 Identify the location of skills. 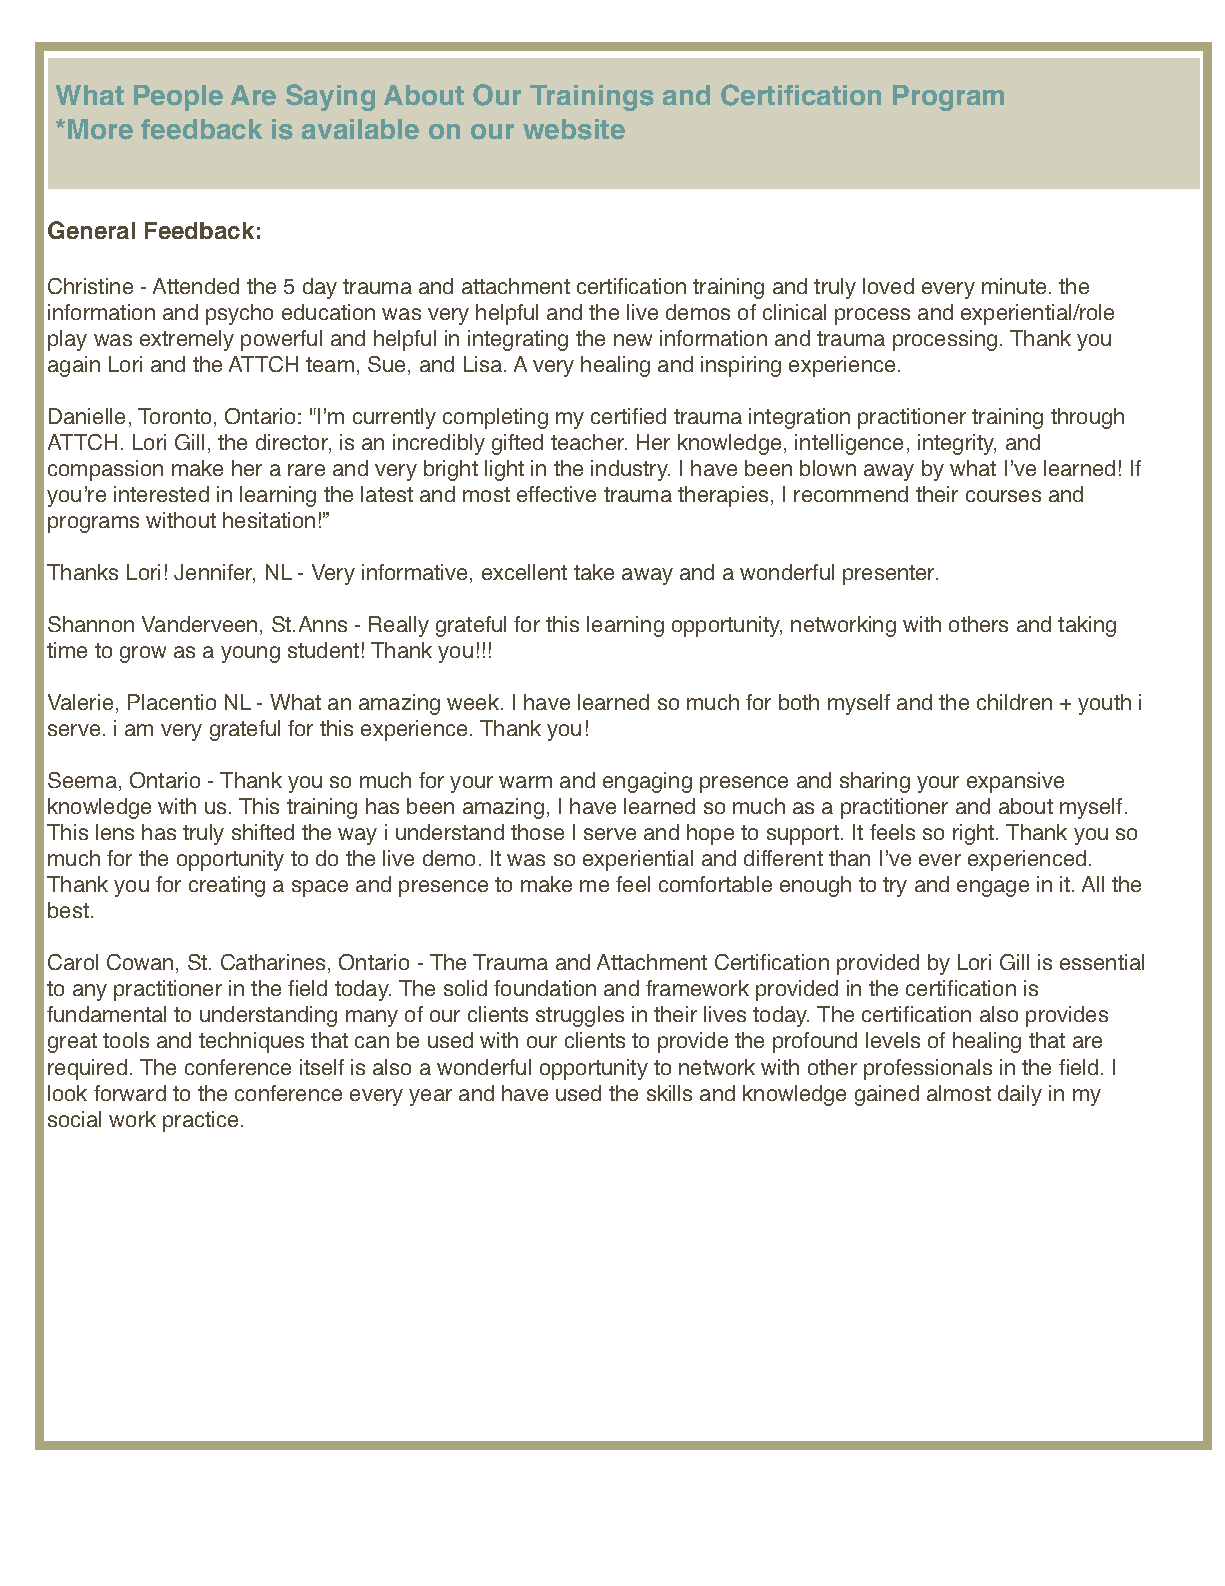
(669, 1093).
